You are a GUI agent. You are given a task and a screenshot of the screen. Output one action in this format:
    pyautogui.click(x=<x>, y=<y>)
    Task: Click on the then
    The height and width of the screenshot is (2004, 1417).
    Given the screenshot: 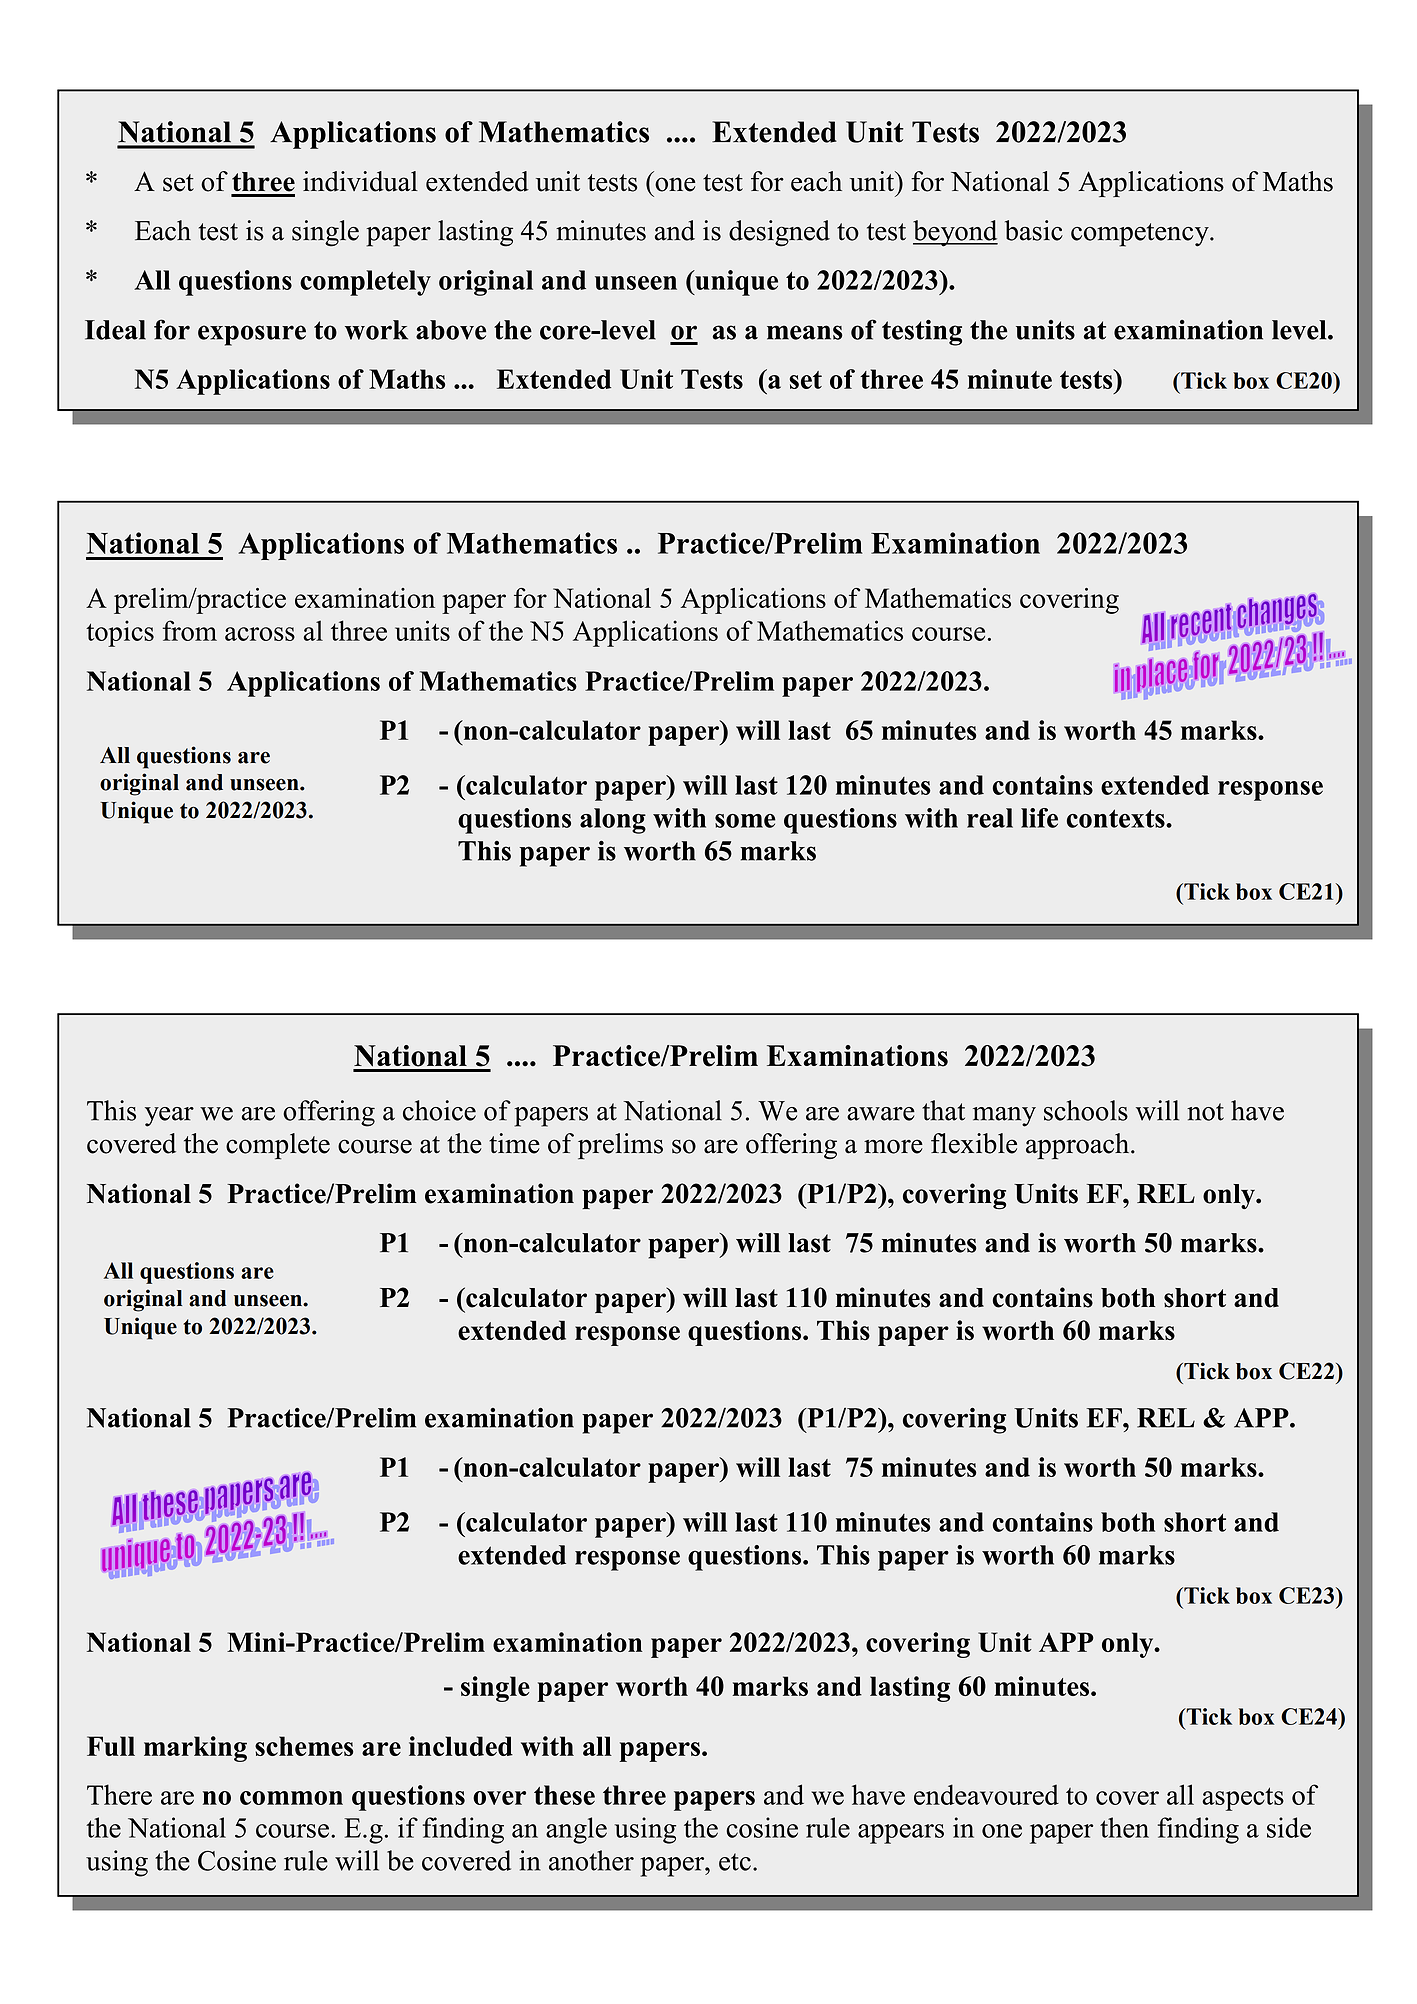 What is the action you would take?
    pyautogui.click(x=1124, y=1827)
